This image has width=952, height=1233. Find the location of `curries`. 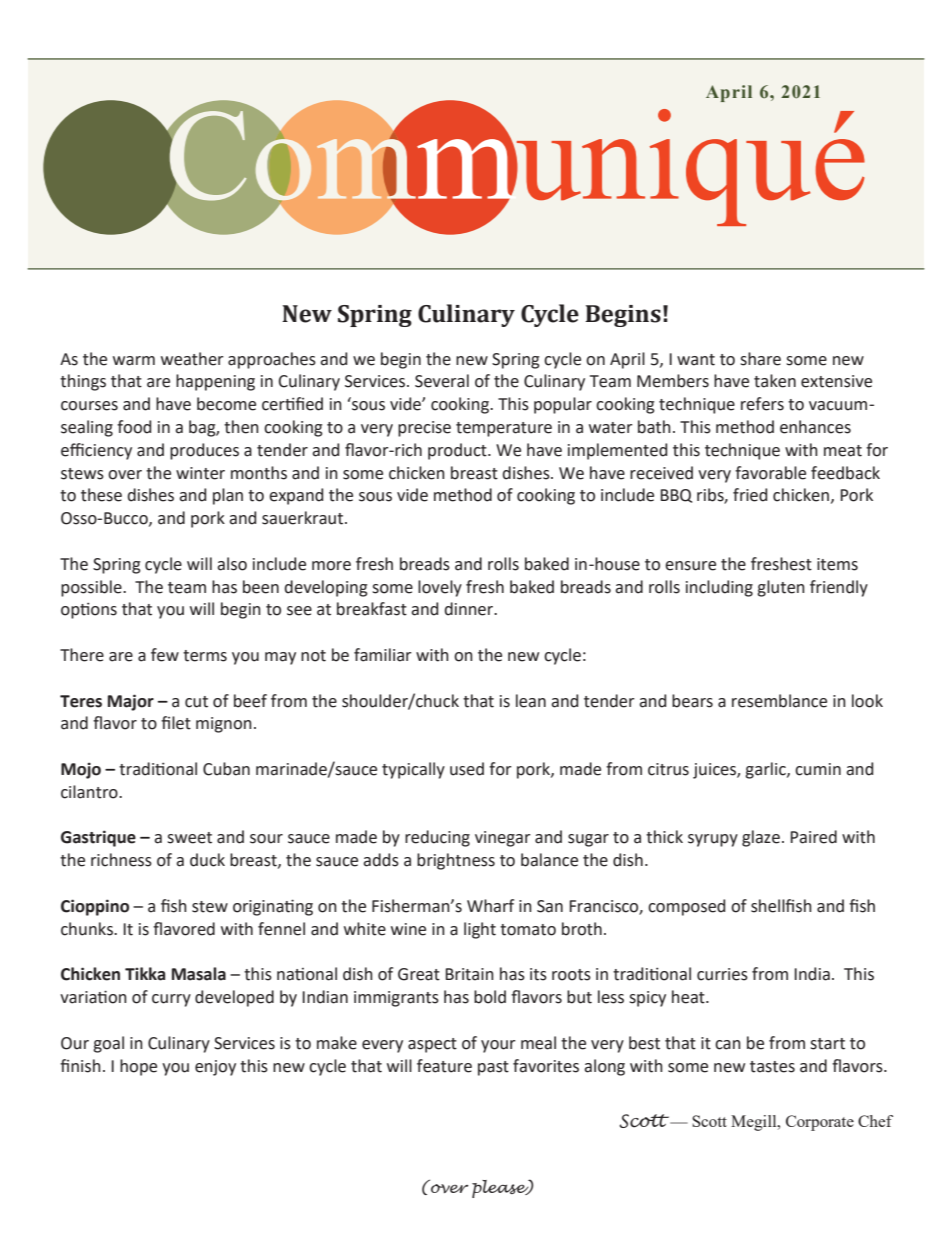

curries is located at coordinates (722, 974).
